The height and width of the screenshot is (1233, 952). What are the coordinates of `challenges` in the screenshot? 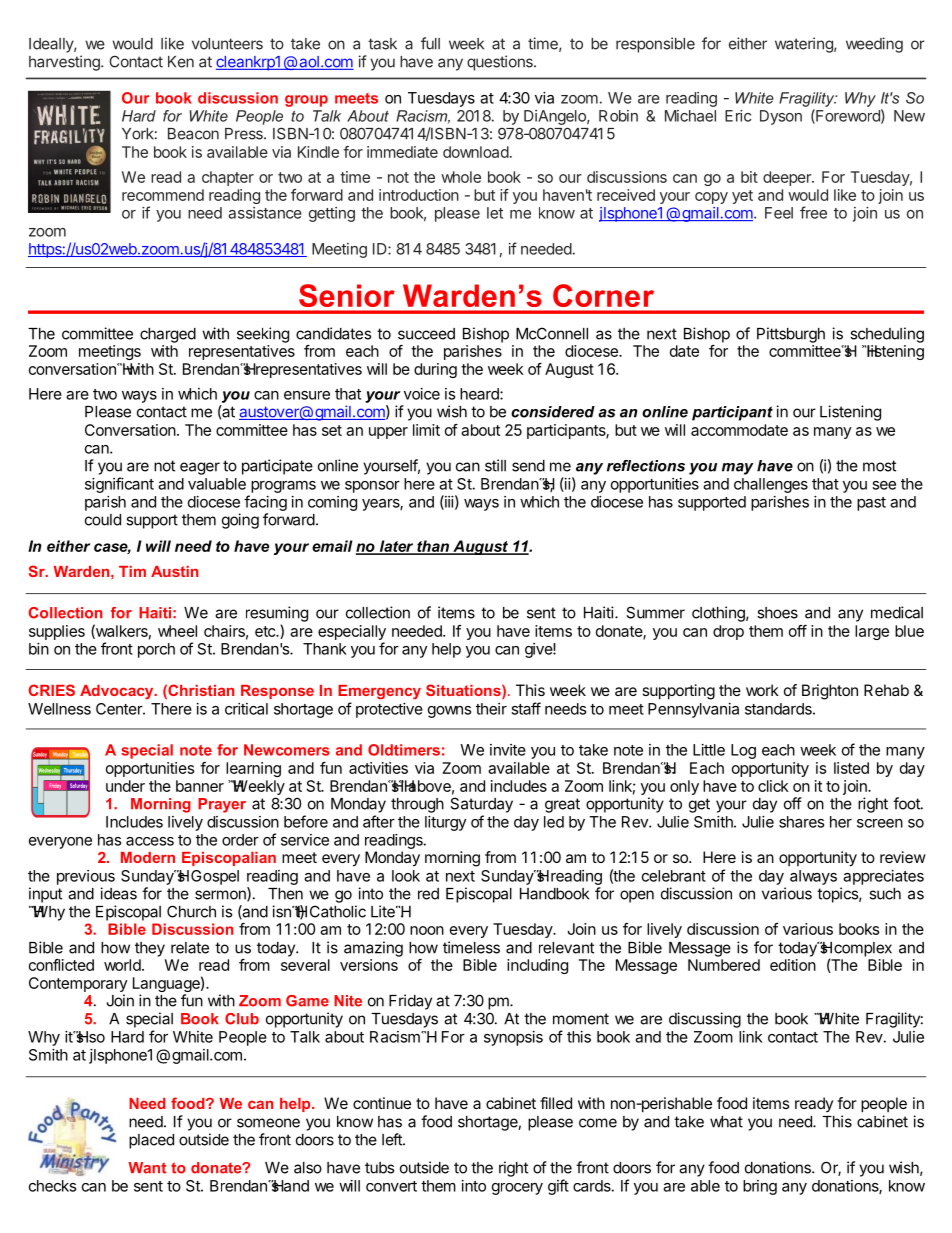 It's located at (771, 485).
